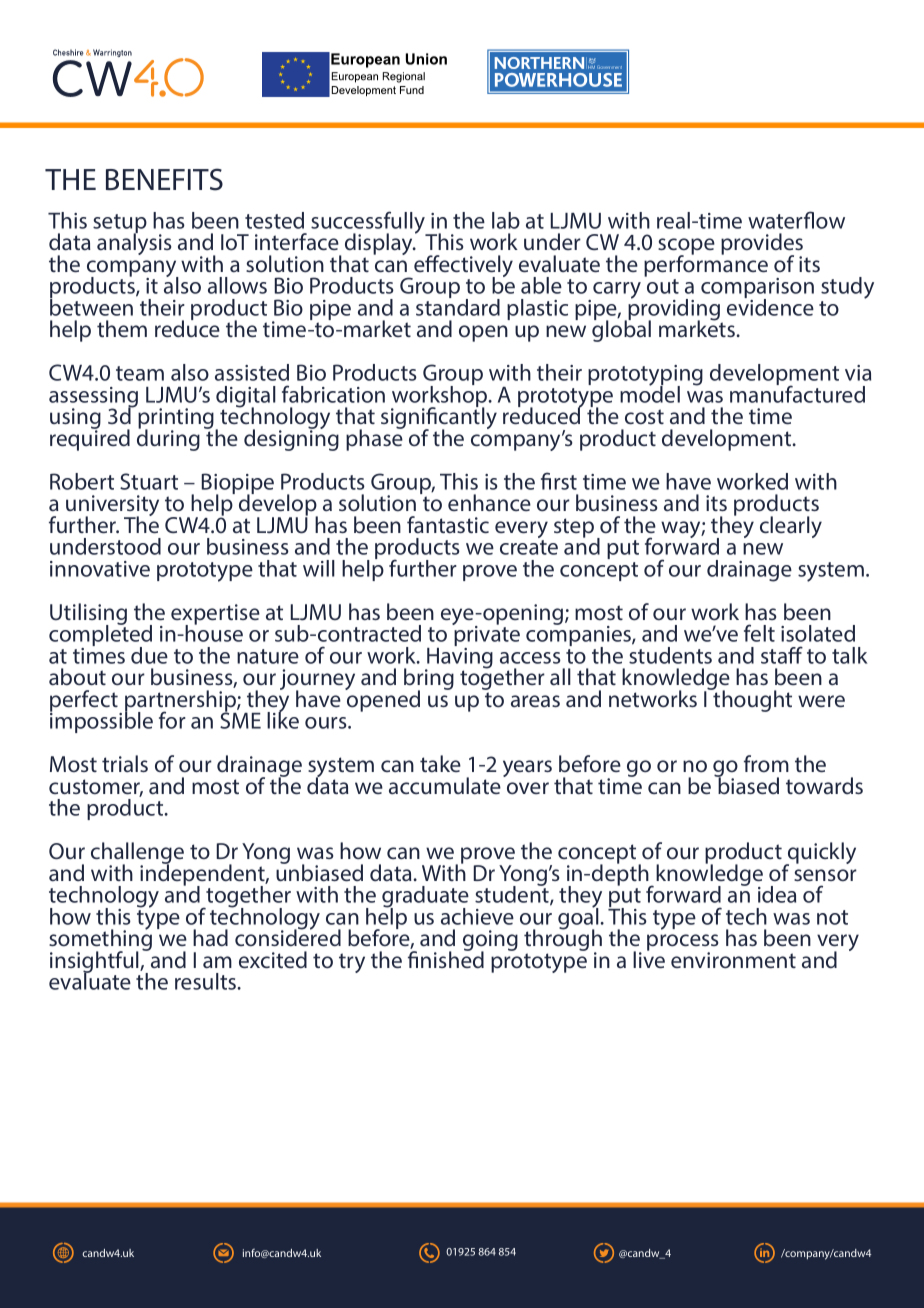  Describe the element at coordinates (100, 569) in the screenshot. I see `innovative` at that location.
